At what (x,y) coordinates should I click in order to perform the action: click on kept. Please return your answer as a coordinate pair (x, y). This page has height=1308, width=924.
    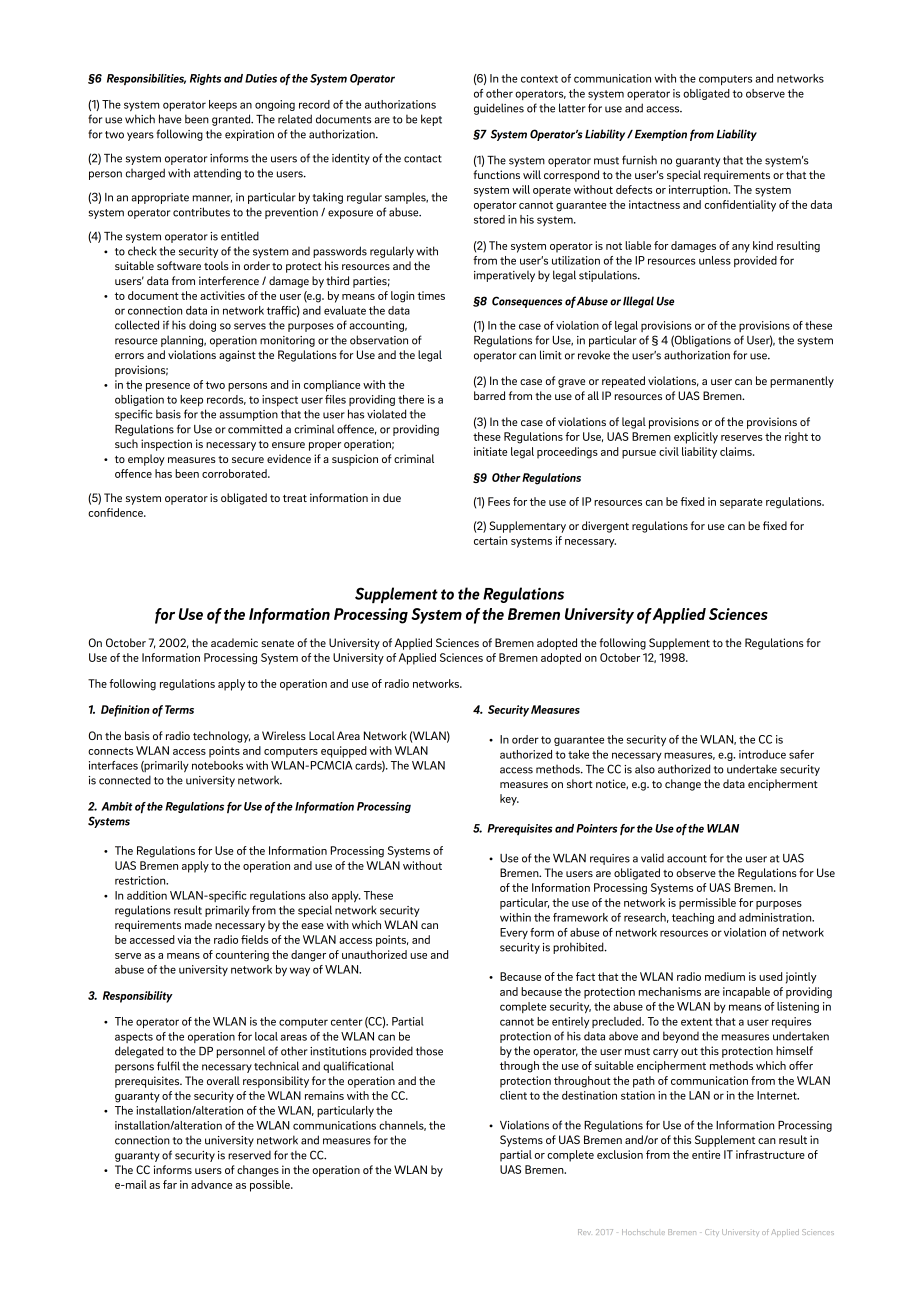
    Looking at the image, I should click on (431, 120).
